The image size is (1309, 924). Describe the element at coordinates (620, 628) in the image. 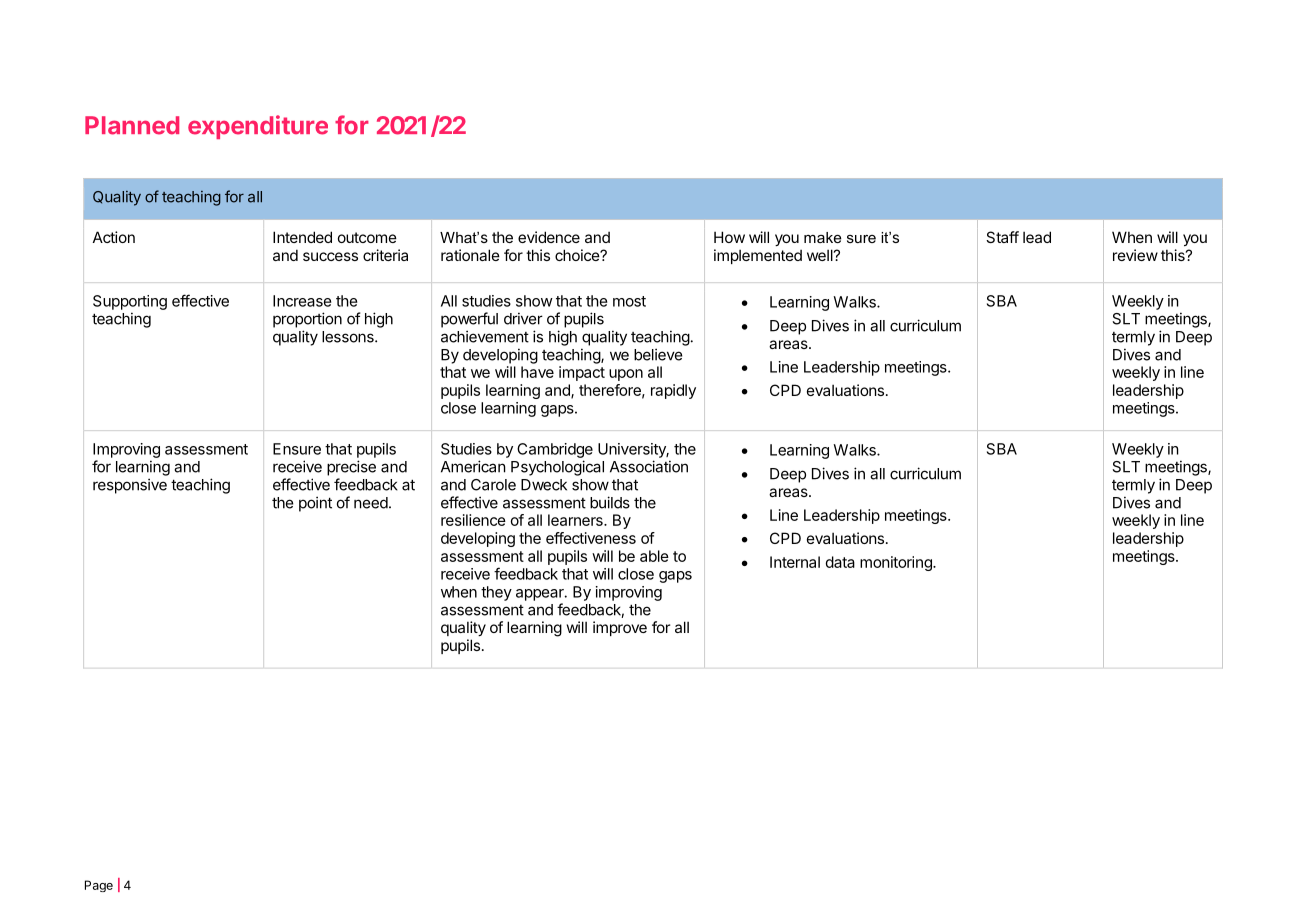

I see `improve` at that location.
